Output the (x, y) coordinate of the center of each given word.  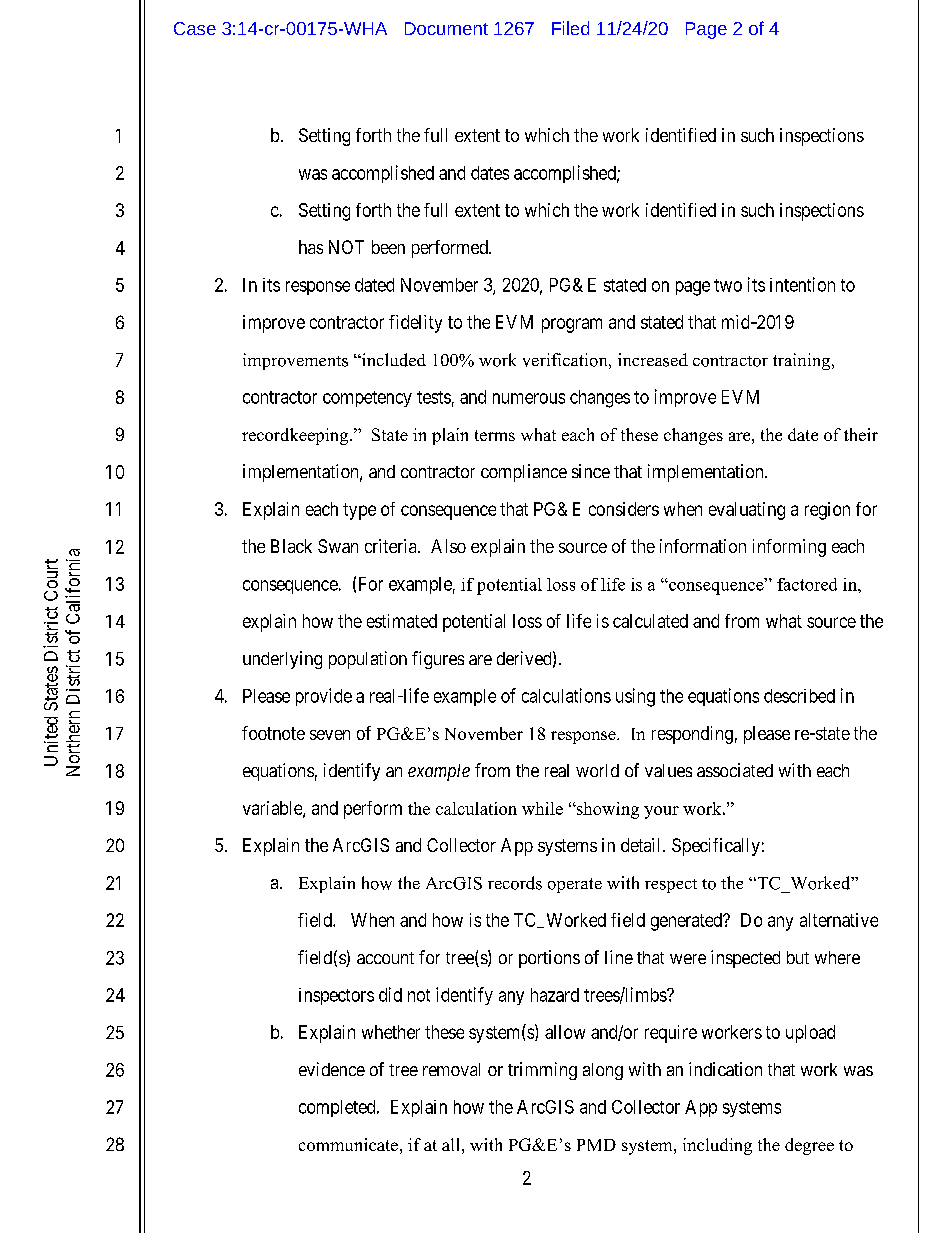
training (803, 361)
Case (195, 28)
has (311, 247)
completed (338, 1108)
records (515, 883)
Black (291, 546)
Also (448, 546)
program (572, 325)
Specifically (716, 847)
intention (802, 284)
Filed (570, 28)
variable (273, 809)
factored (807, 584)
